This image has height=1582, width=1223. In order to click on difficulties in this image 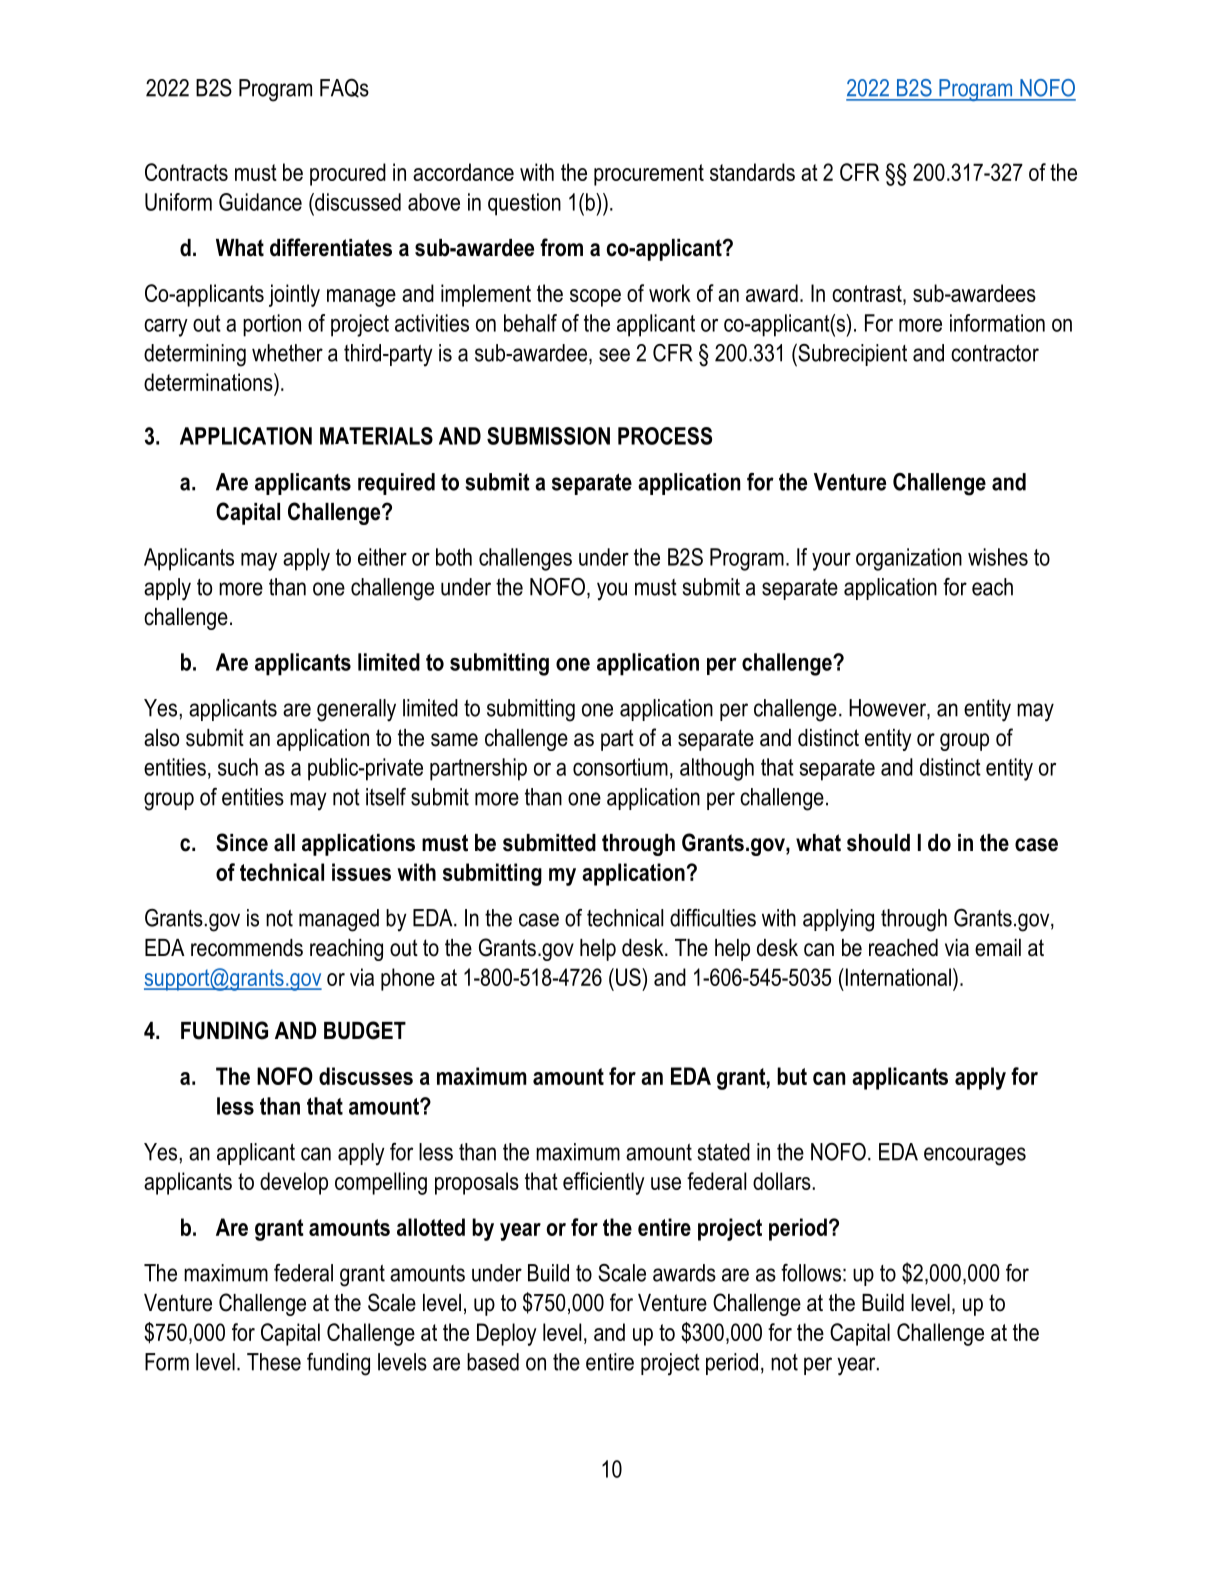, I will do `click(713, 918)`.
